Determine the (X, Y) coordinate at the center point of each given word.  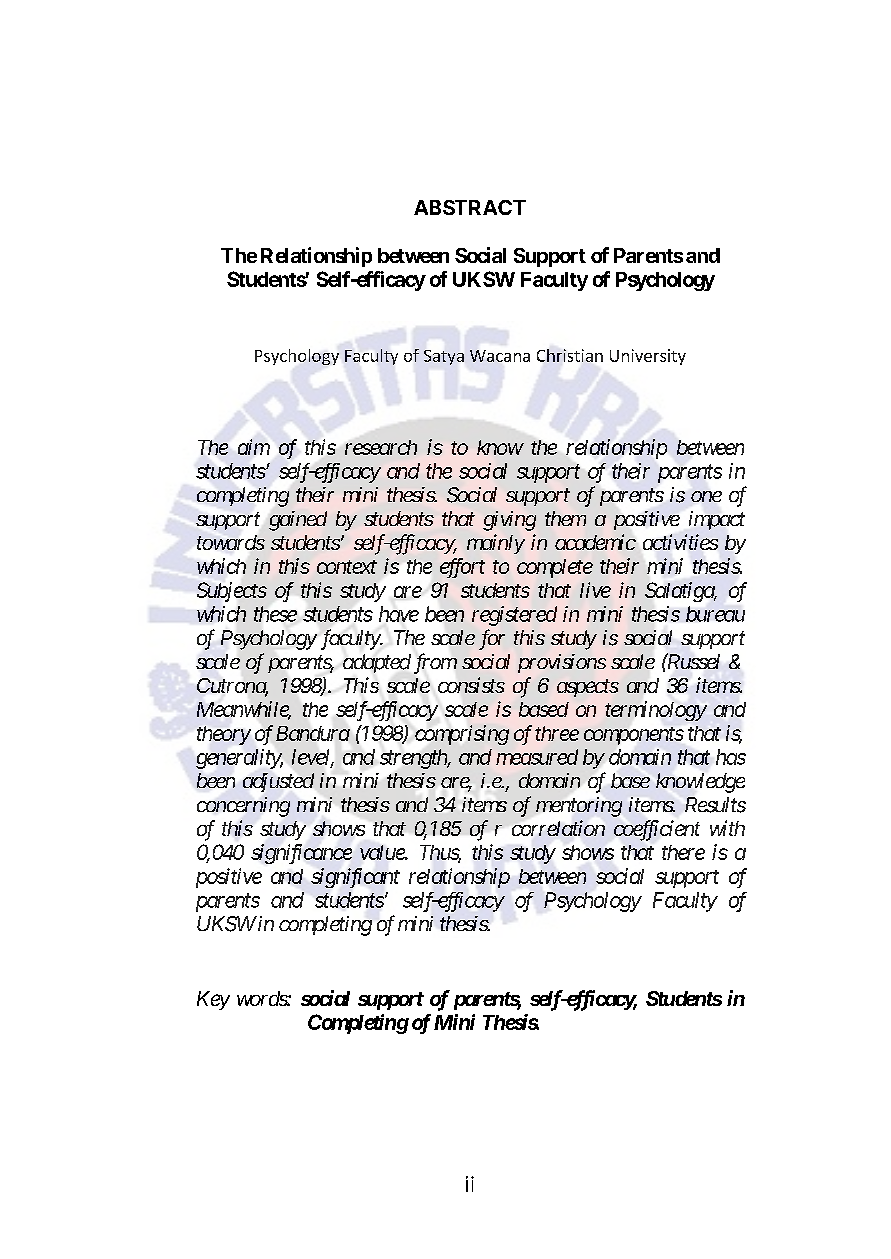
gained (298, 521)
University (648, 357)
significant (355, 878)
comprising (462, 735)
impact (717, 520)
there (683, 852)
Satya (444, 357)
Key (213, 1000)
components (634, 736)
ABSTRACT (470, 207)
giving (509, 521)
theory (224, 735)
